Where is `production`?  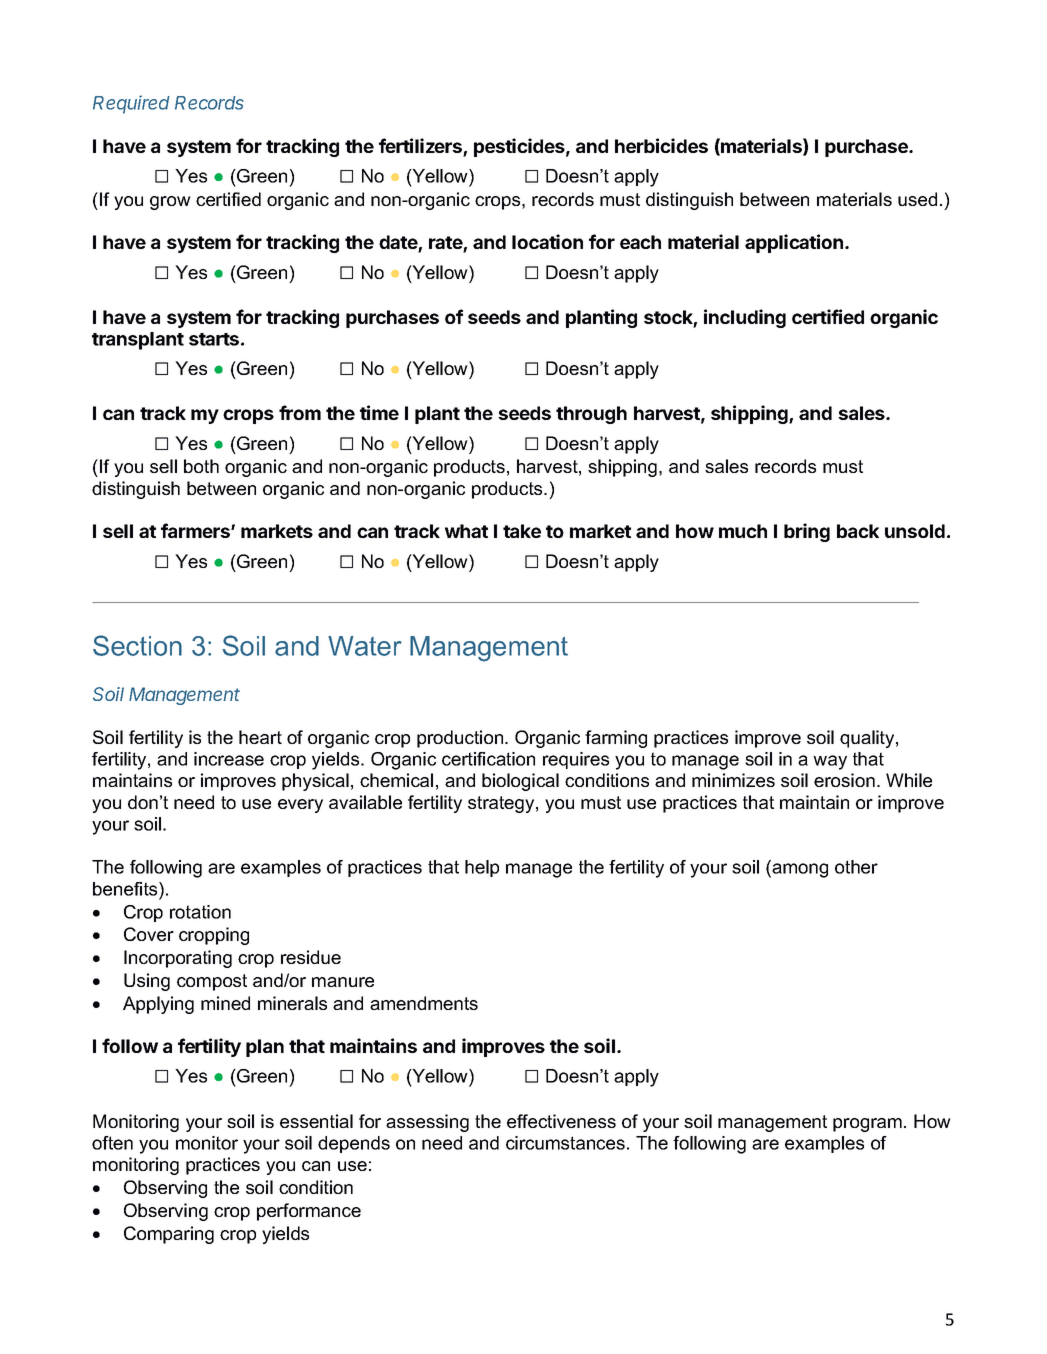 production is located at coordinates (461, 739).
